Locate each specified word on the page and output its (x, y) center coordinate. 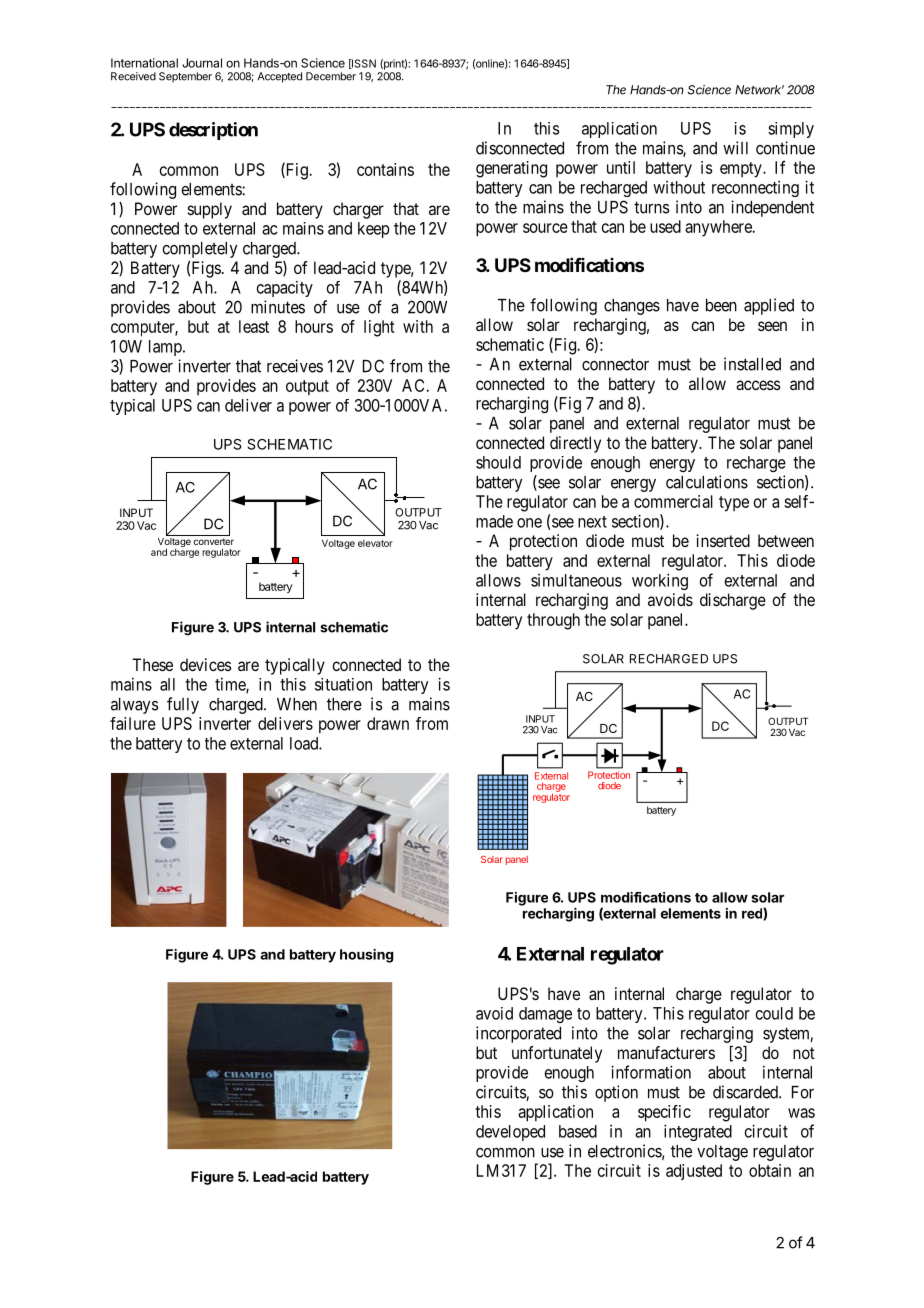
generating (511, 169)
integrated (698, 1132)
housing (367, 956)
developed (510, 1133)
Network (759, 90)
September (185, 77)
